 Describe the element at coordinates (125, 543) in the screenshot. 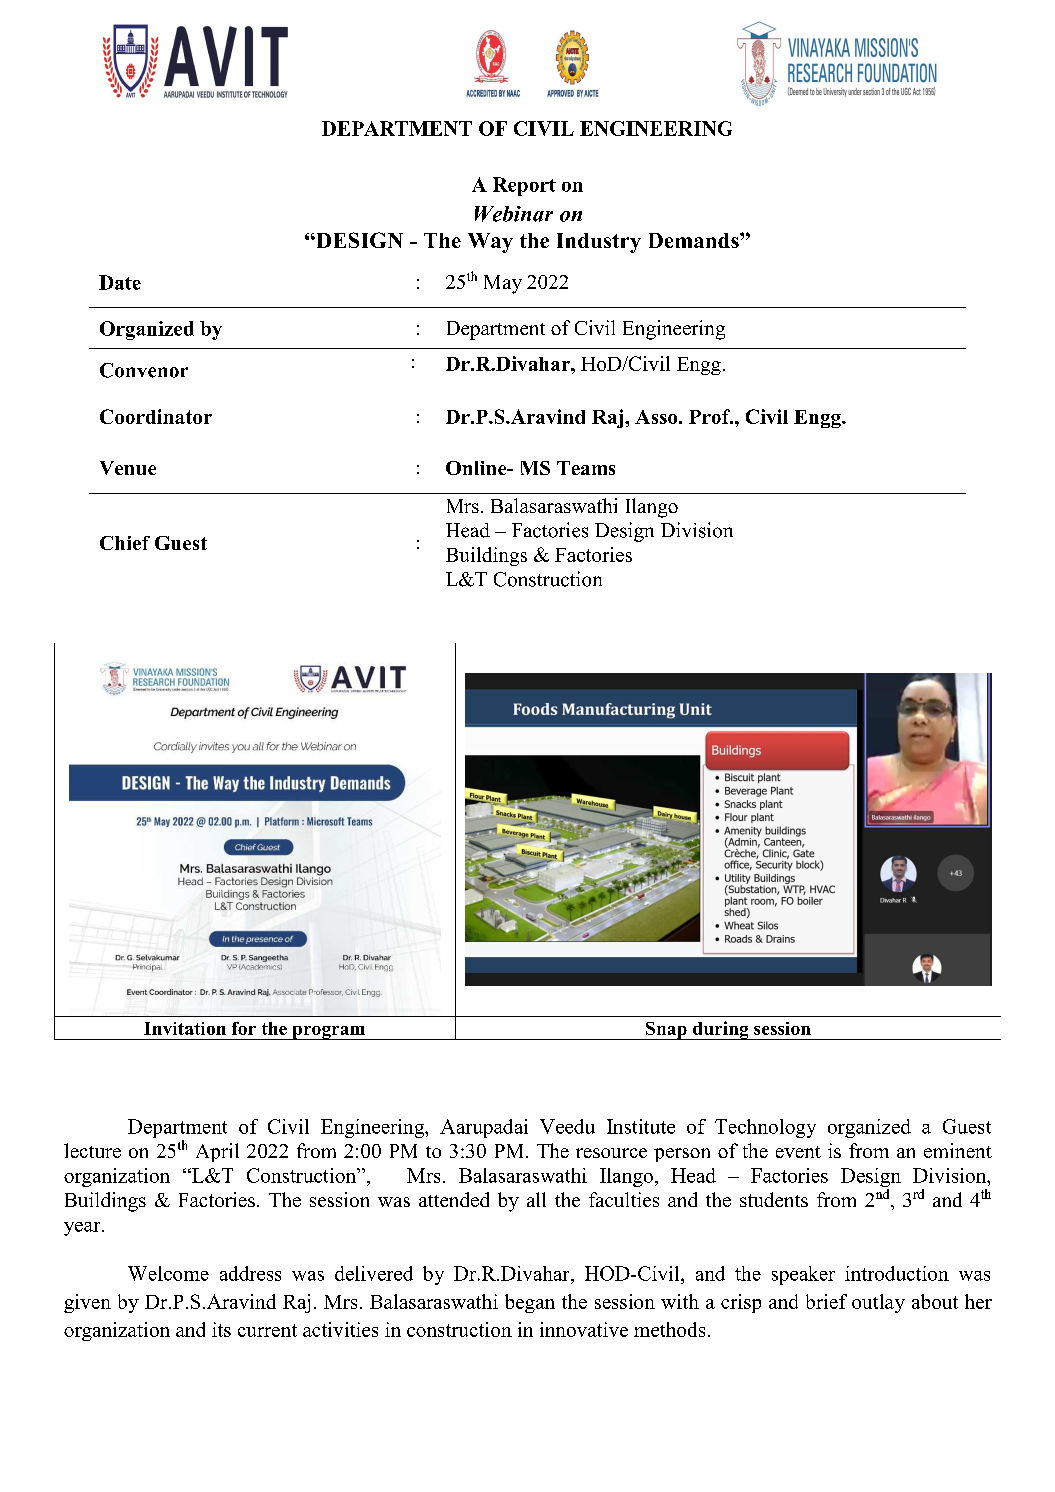

I see `Chief` at that location.
